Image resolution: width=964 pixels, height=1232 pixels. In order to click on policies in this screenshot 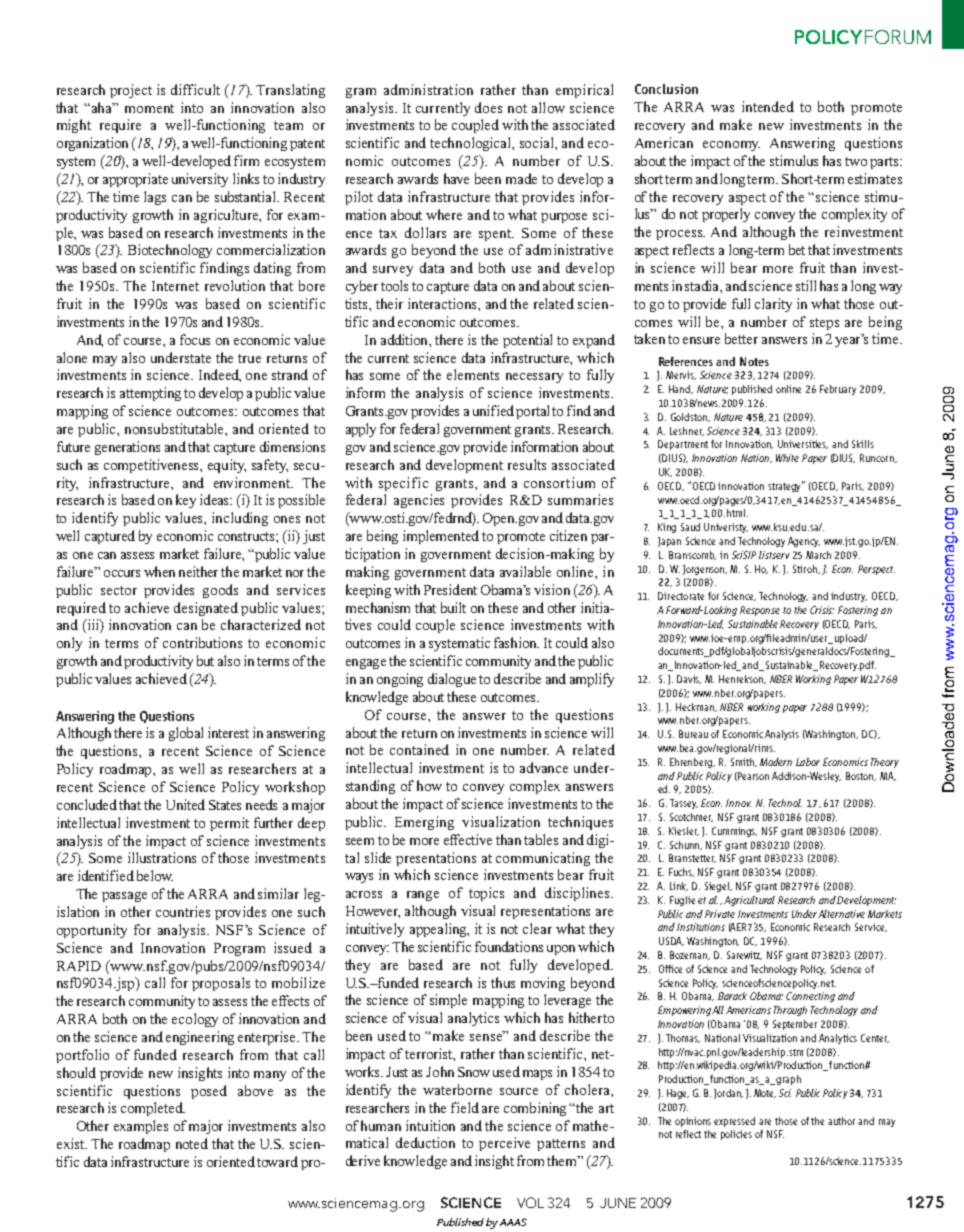, I will do `click(736, 1135)`.
